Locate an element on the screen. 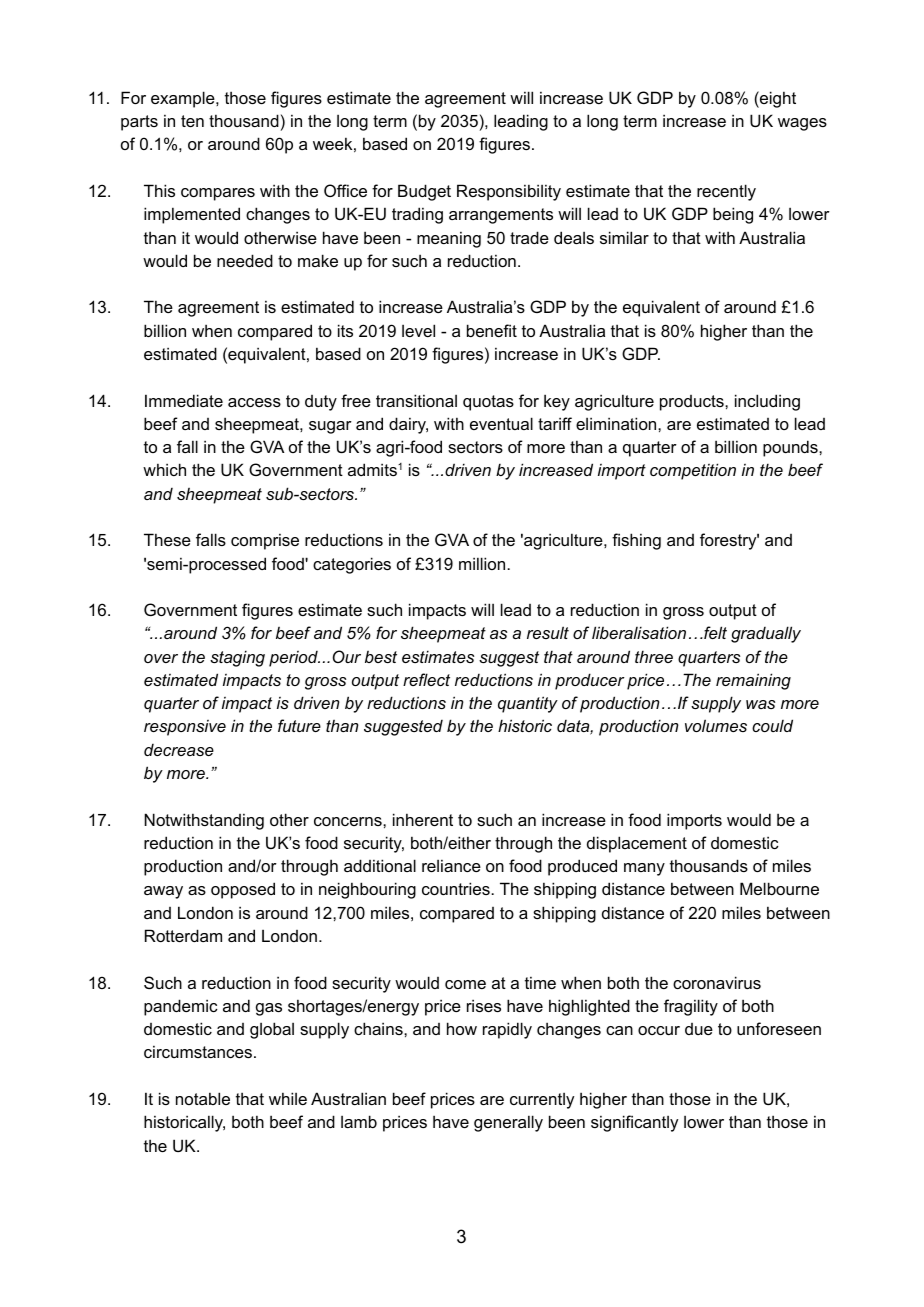 The height and width of the screenshot is (1307, 924). million is located at coordinates (483, 563).
